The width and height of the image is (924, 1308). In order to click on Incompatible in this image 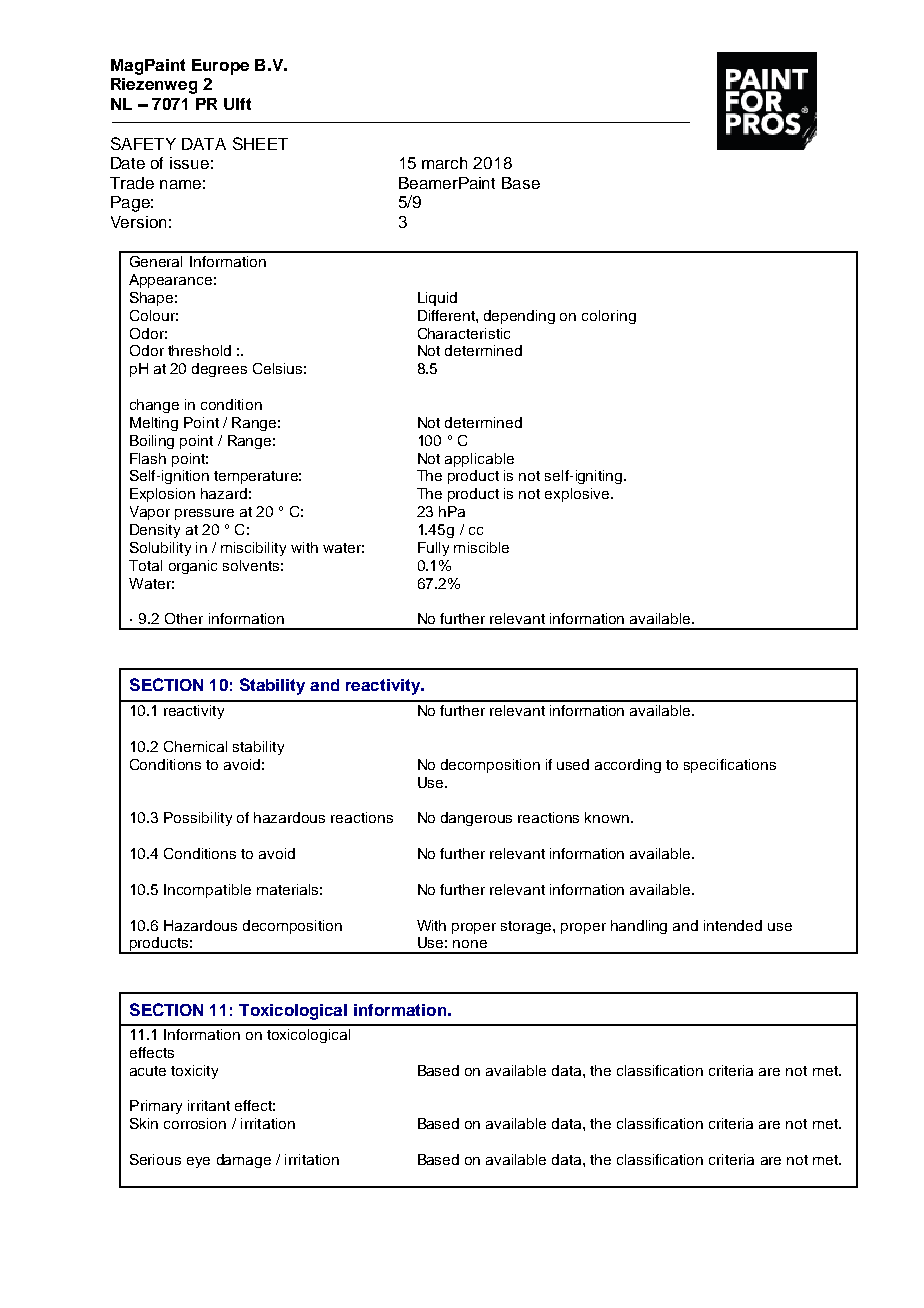, I will do `click(207, 891)`.
